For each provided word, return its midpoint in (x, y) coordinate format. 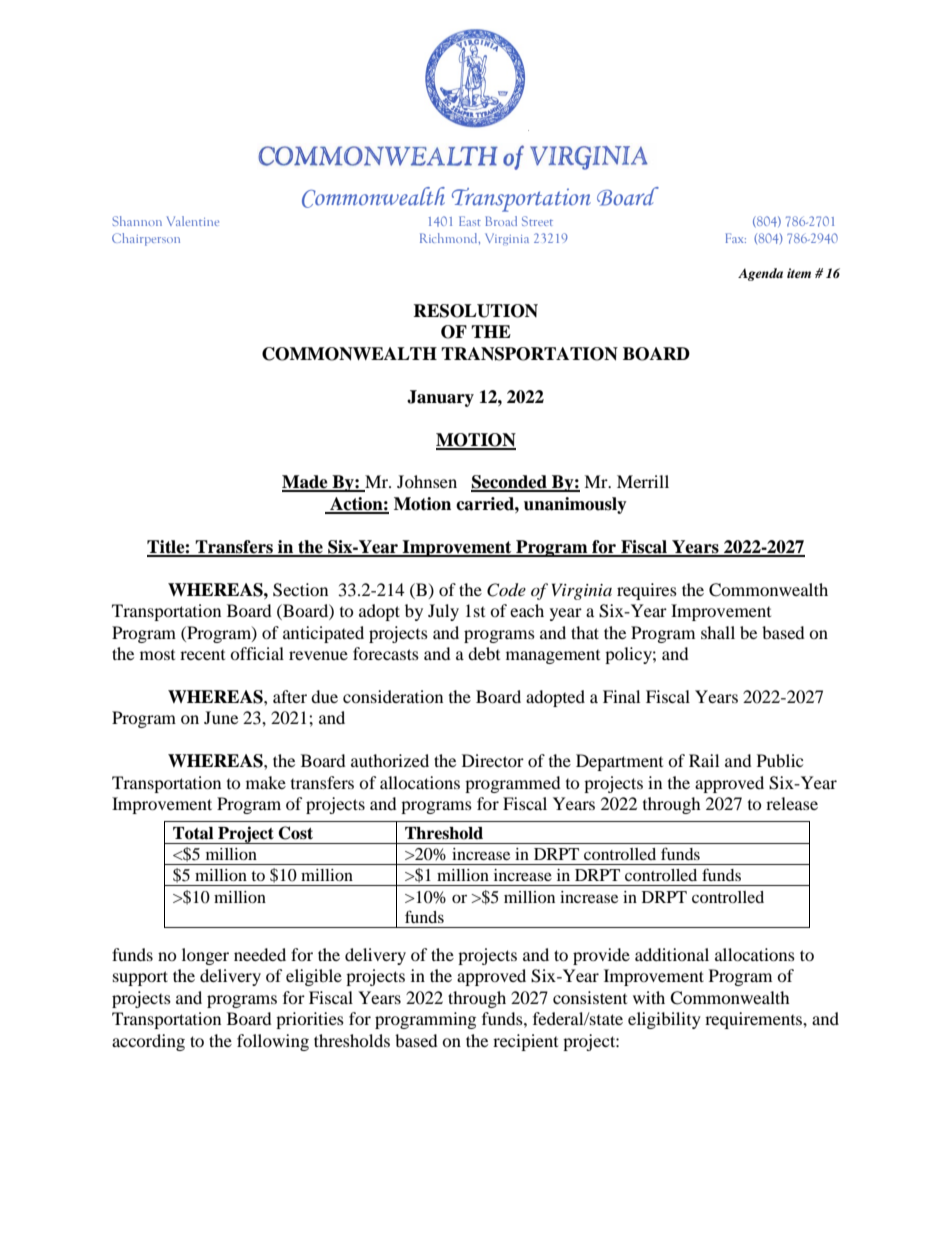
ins (528, 130)
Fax (736, 238)
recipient (525, 1042)
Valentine (193, 221)
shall (718, 632)
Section (300, 590)
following (273, 1042)
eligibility (664, 1020)
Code (506, 590)
